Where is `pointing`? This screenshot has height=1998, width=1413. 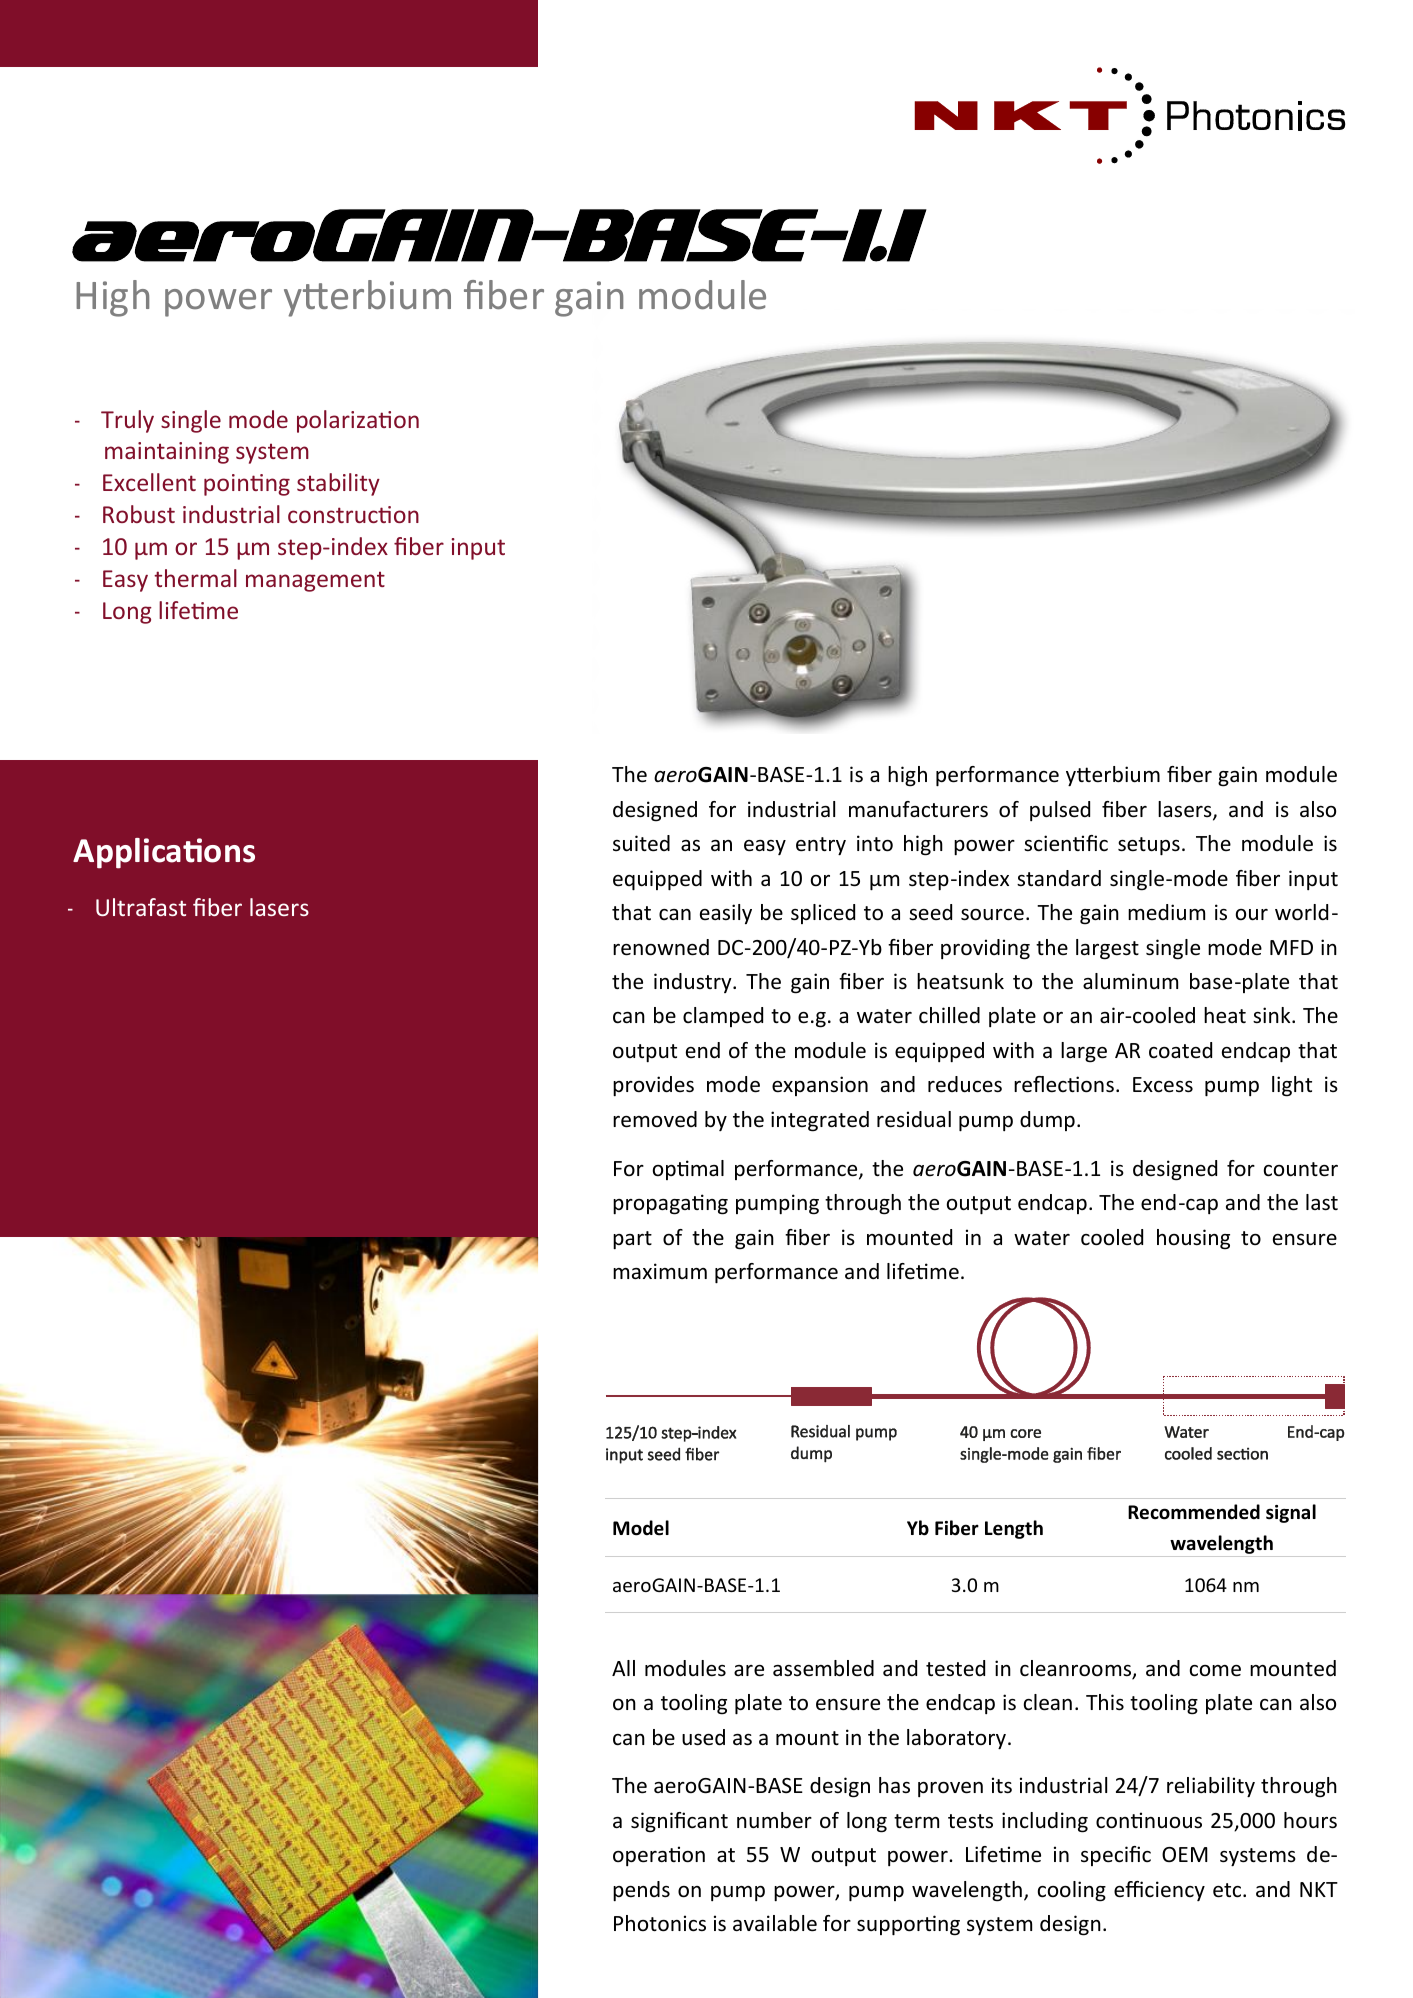
pointing is located at coordinates (247, 485).
